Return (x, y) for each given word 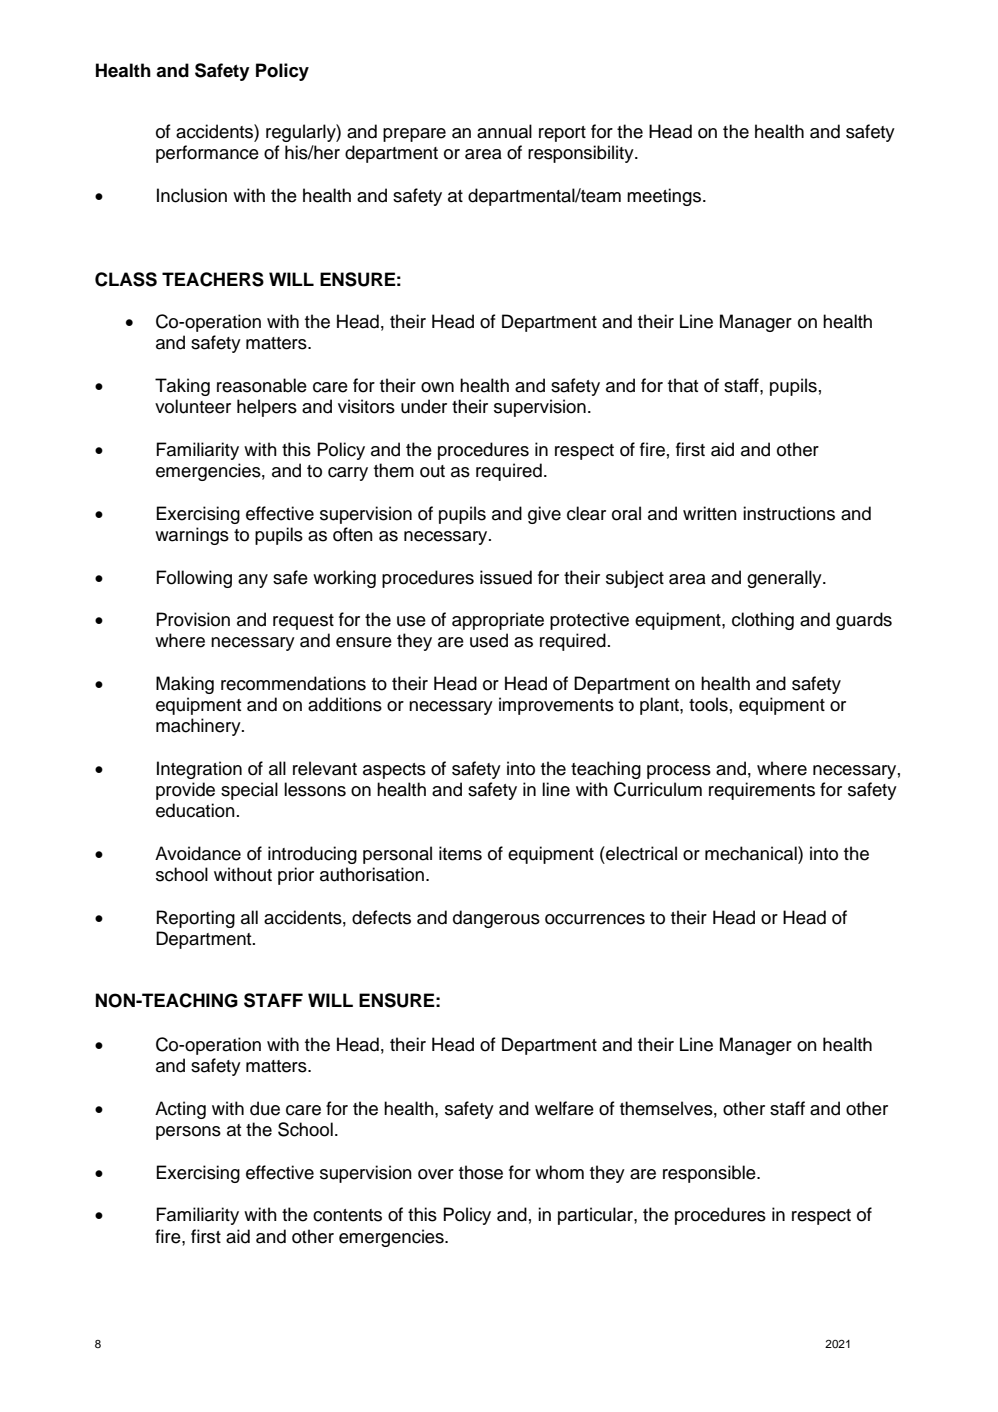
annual (504, 131)
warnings (192, 536)
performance (207, 154)
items (460, 853)
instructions (789, 513)
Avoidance (198, 853)
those (481, 1172)
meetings (665, 197)
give (544, 515)
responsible (710, 1174)
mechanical (752, 853)
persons (188, 1133)
